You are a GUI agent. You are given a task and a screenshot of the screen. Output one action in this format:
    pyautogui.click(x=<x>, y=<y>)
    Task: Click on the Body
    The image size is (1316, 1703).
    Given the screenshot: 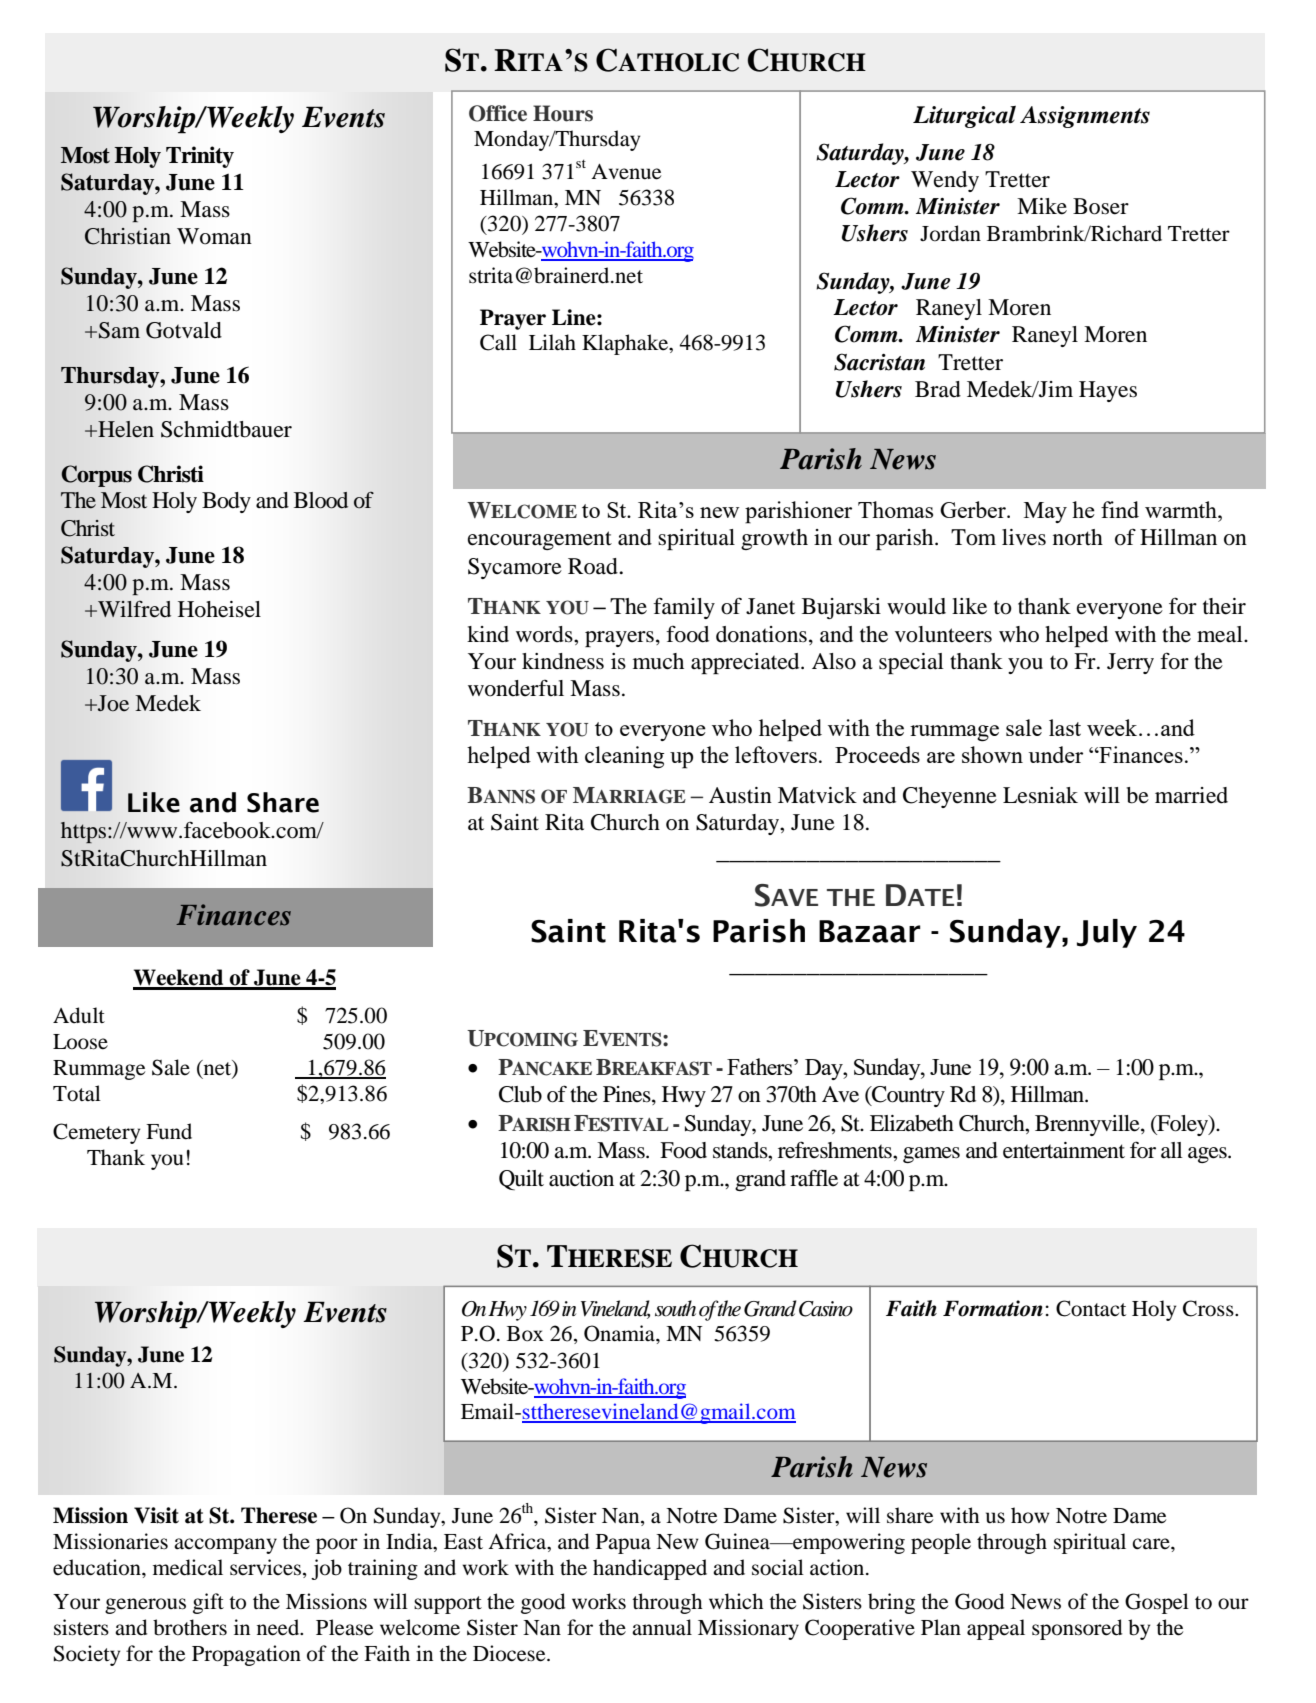 What is the action you would take?
    pyautogui.click(x=226, y=502)
